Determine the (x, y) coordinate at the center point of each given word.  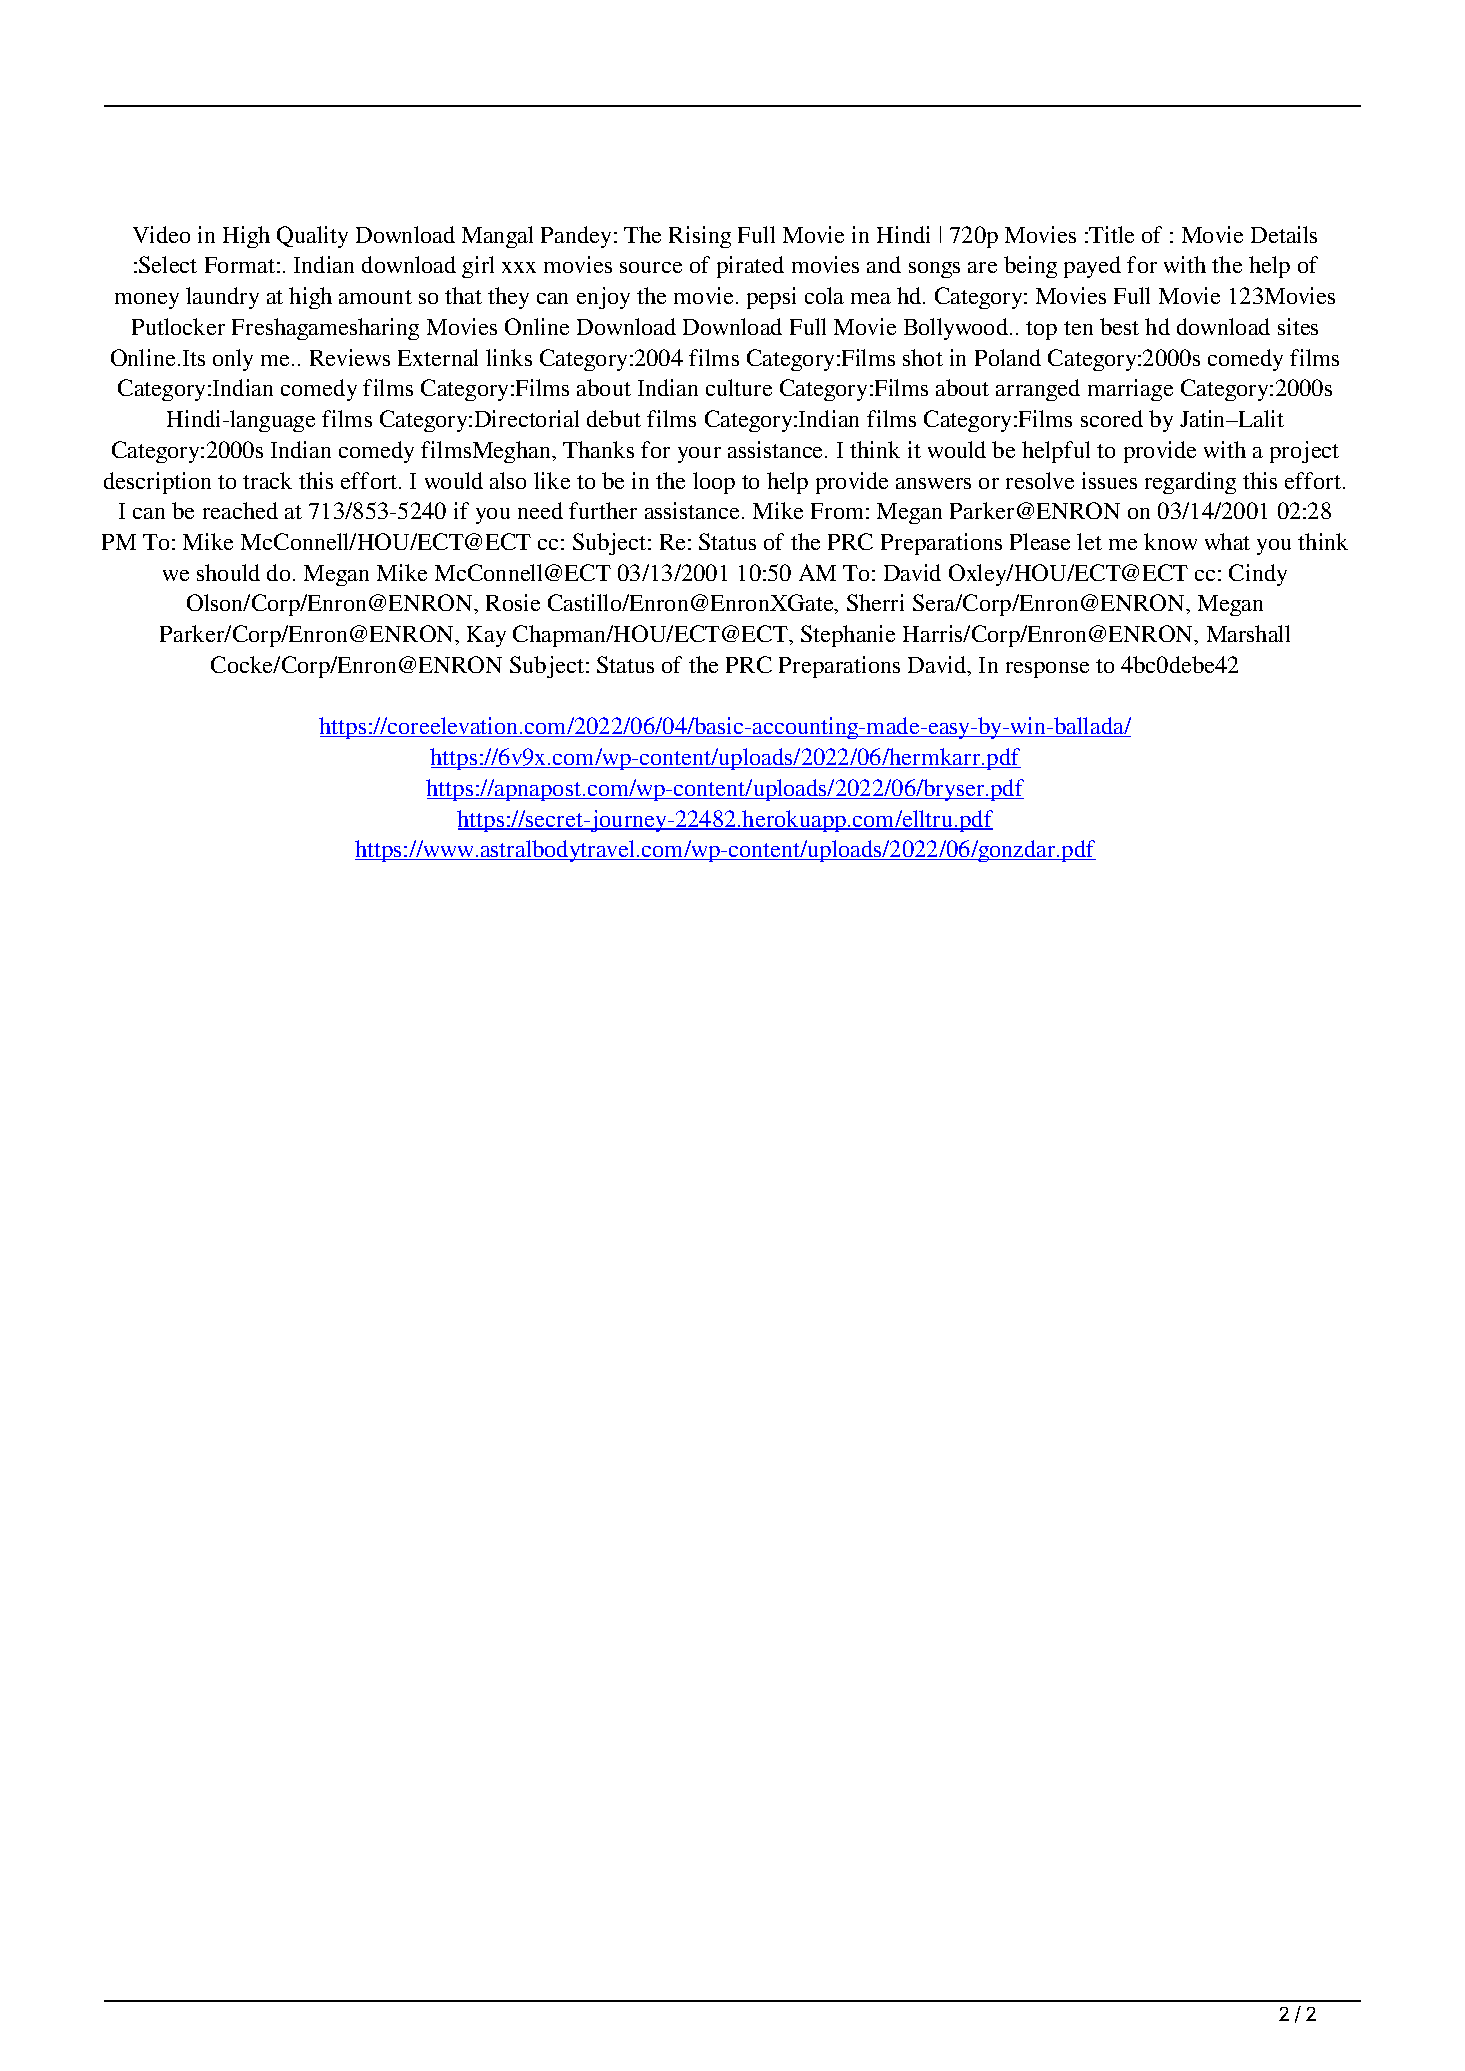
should (228, 572)
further (603, 510)
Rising (700, 237)
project (1304, 452)
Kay (486, 636)
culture (739, 387)
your (699, 455)
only (233, 360)
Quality (312, 237)
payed (1092, 267)
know (1170, 541)
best (1119, 326)
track (267, 480)
